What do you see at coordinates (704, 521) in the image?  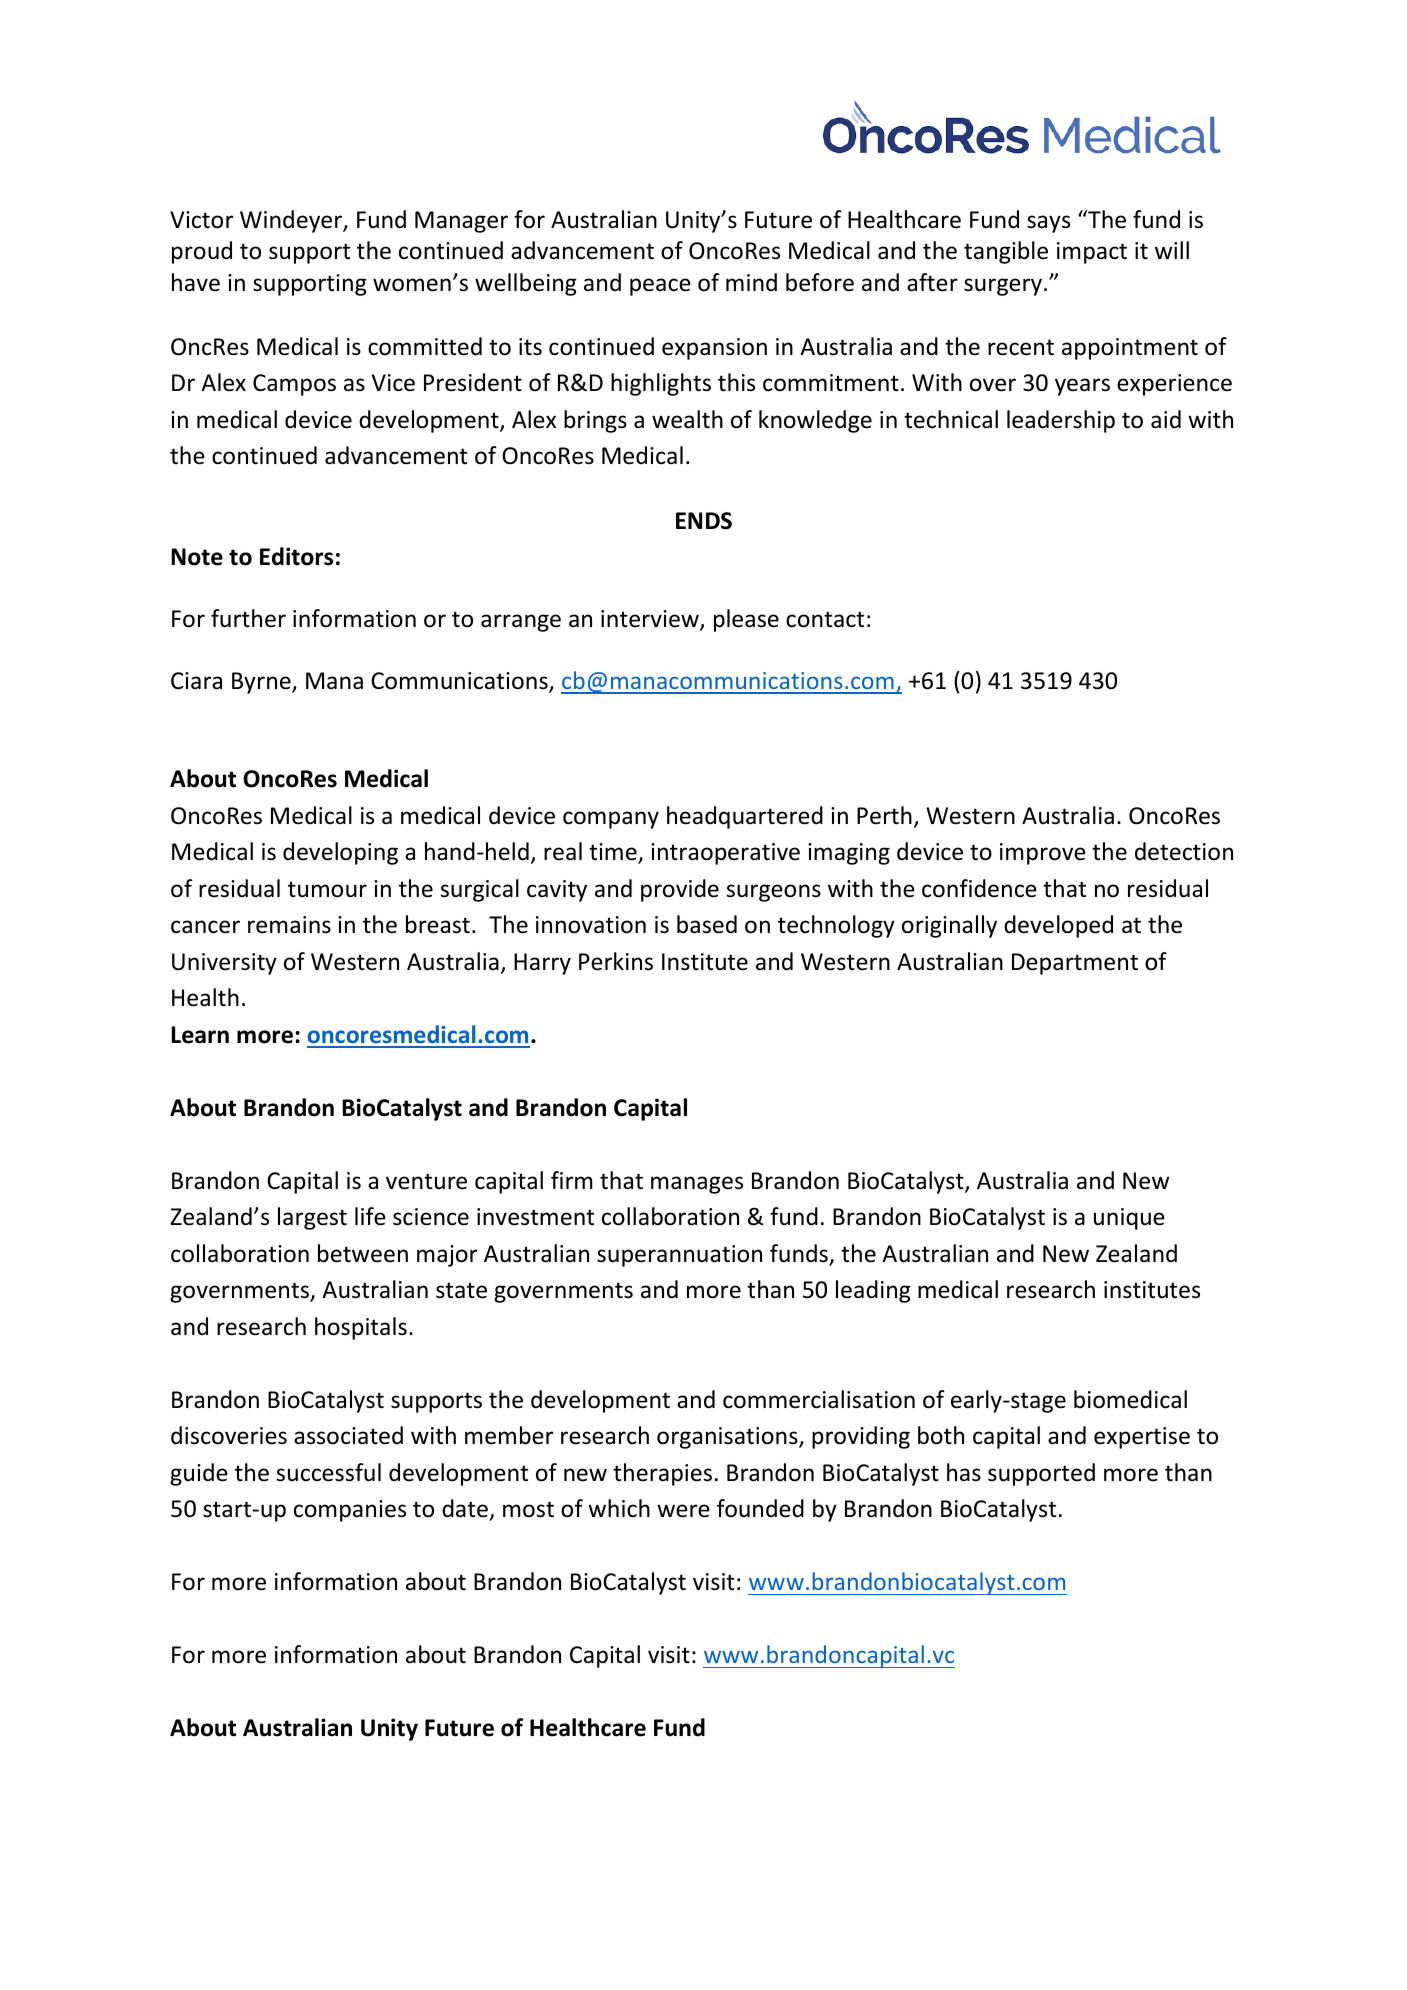 I see `ENDS` at bounding box center [704, 521].
